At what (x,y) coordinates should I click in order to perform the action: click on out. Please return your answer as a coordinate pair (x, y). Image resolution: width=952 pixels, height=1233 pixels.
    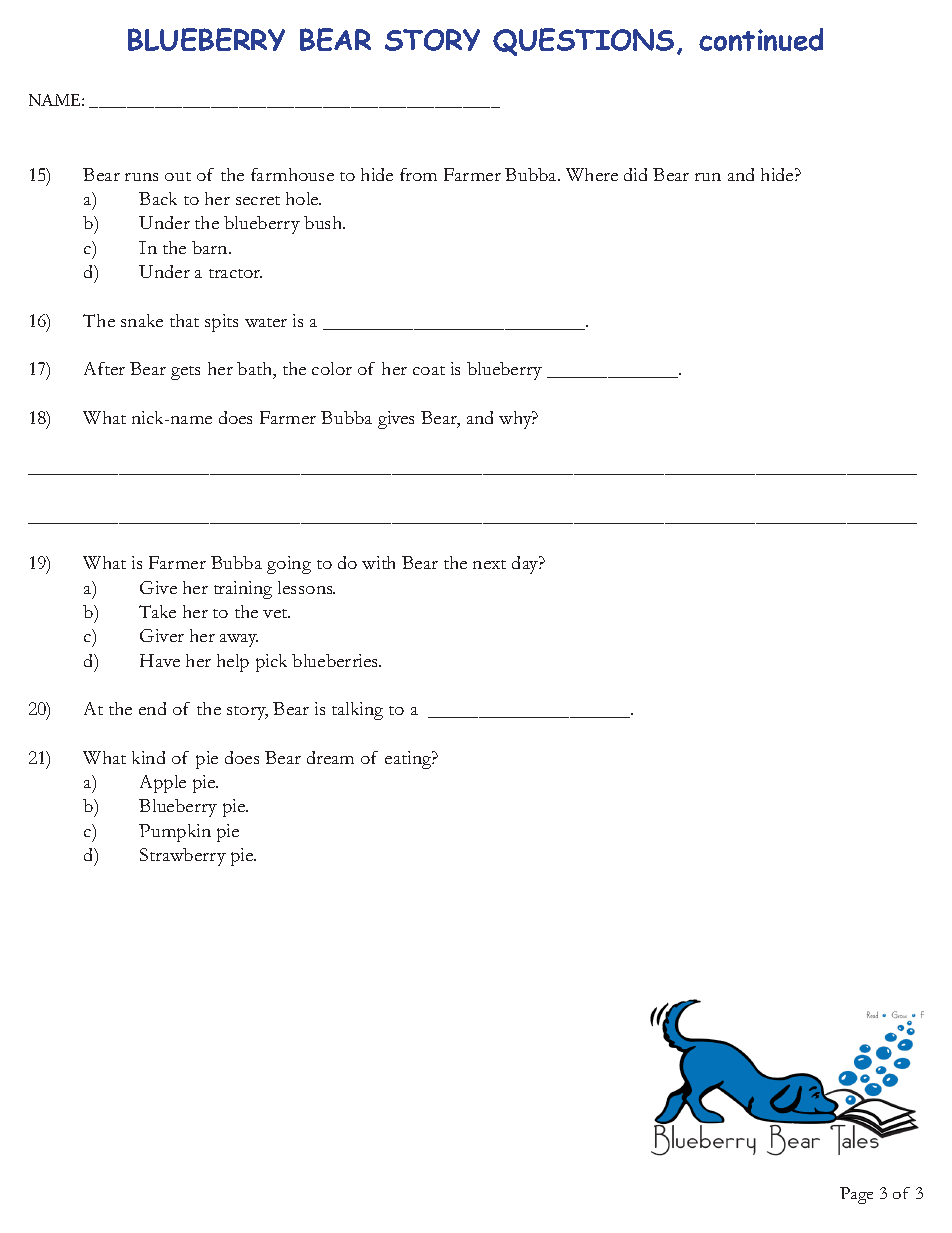
    Looking at the image, I should click on (178, 176).
